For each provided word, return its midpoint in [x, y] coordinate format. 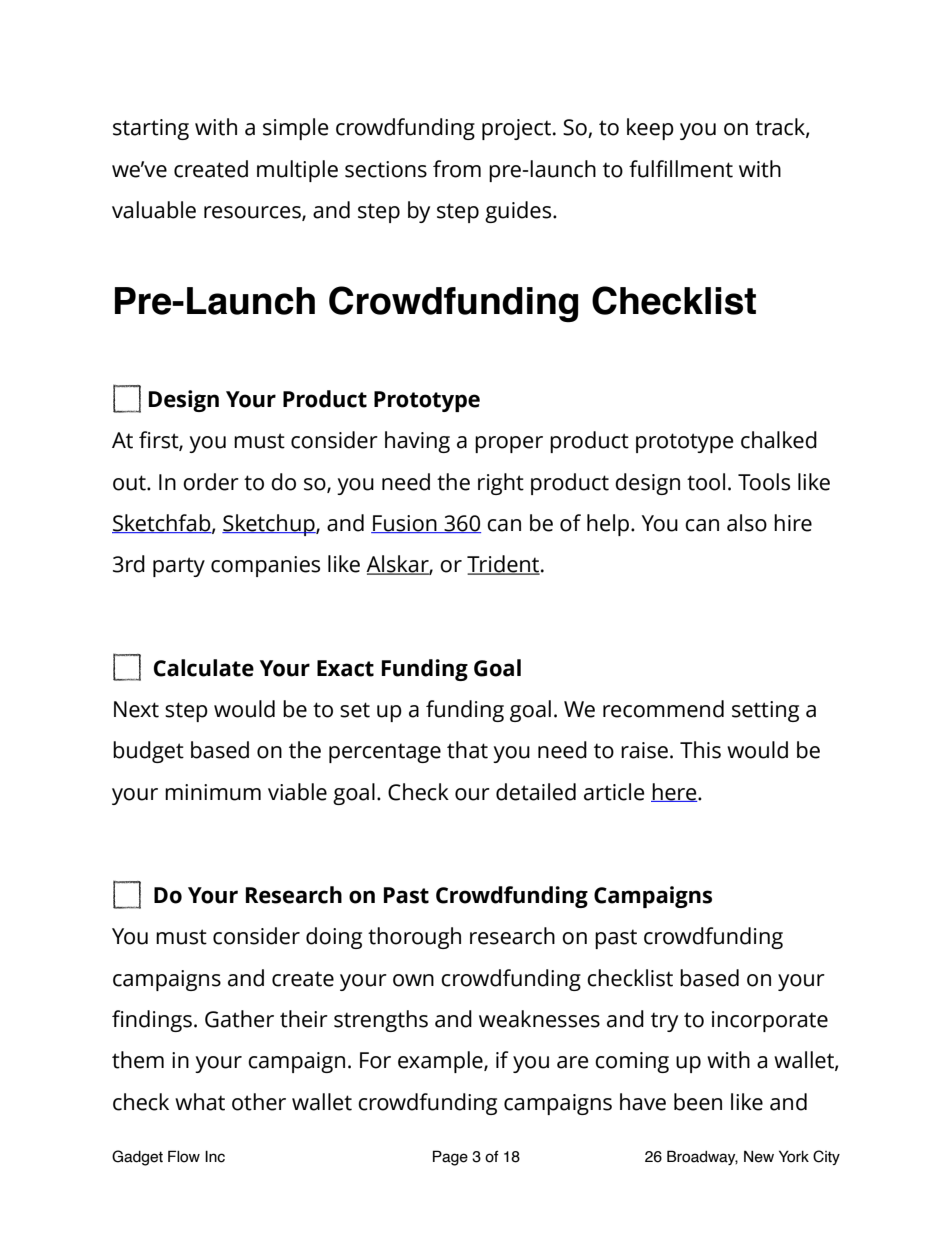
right [501, 484]
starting [151, 129]
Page [450, 1158]
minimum [213, 792]
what [200, 1102]
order [211, 482]
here [675, 792]
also [747, 523]
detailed [536, 792]
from [457, 169]
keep [650, 129]
